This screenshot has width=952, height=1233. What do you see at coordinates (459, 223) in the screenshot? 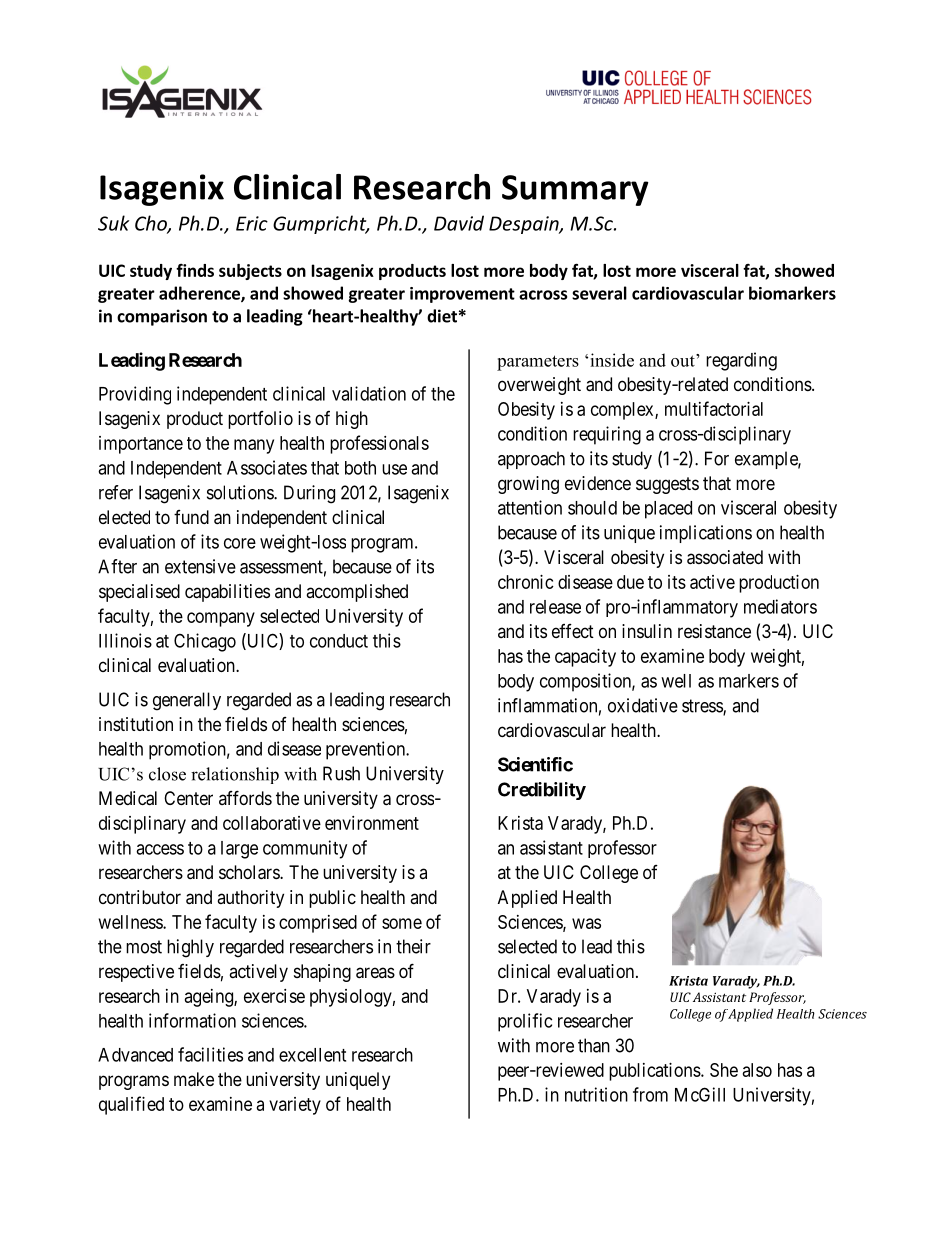
I see `David` at bounding box center [459, 223].
